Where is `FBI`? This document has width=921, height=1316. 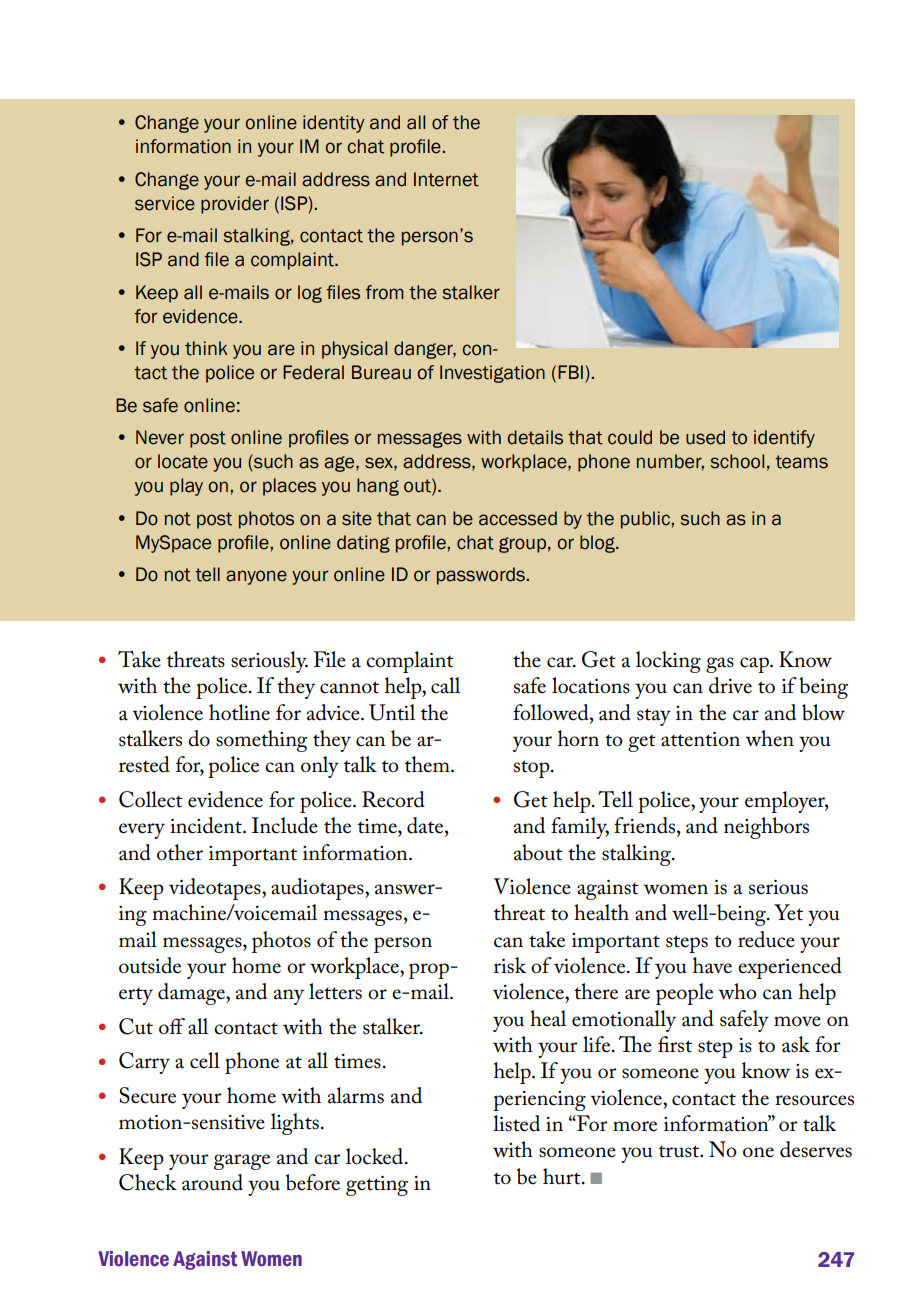 FBI is located at coordinates (570, 372).
